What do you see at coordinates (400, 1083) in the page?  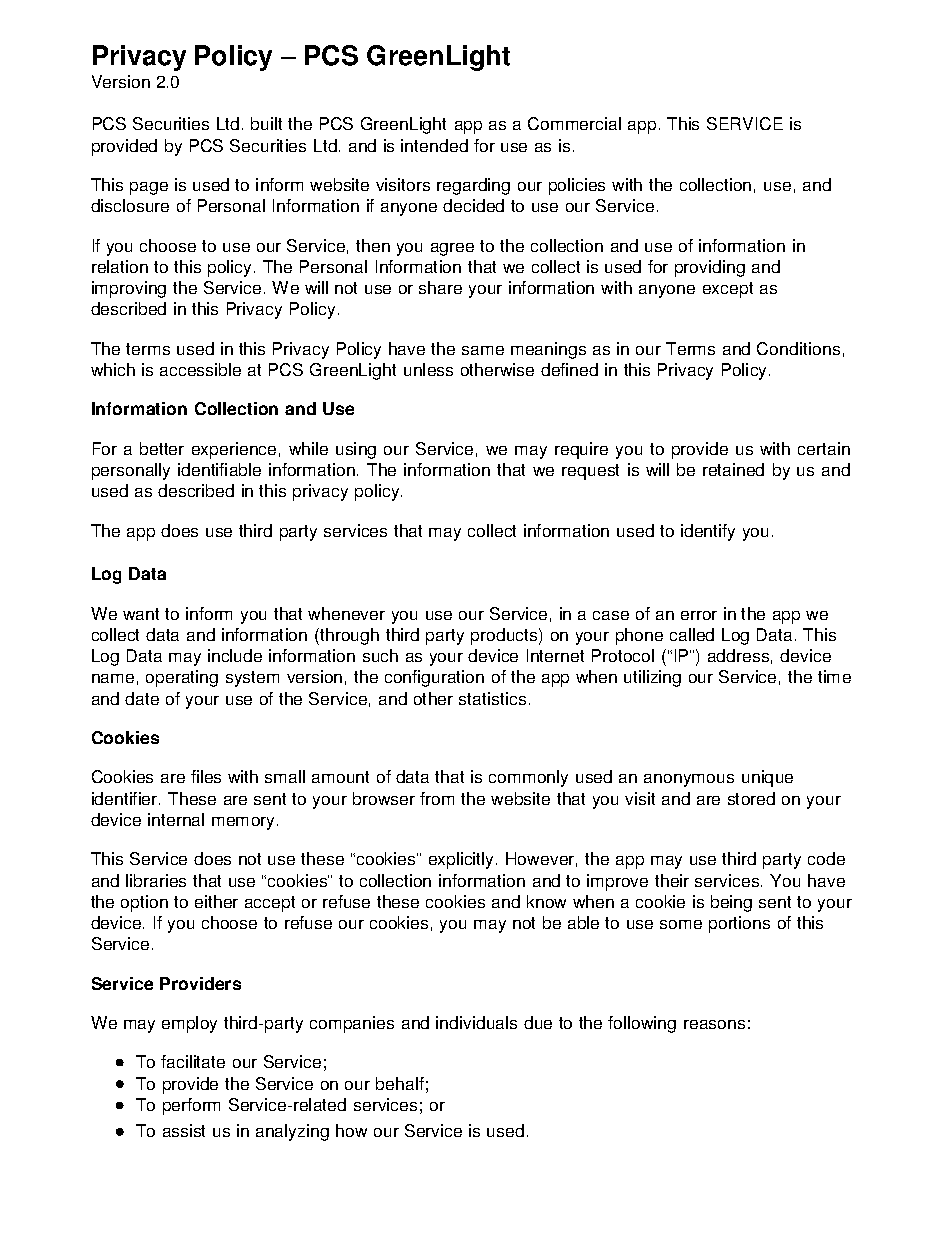 I see `behalf` at bounding box center [400, 1083].
